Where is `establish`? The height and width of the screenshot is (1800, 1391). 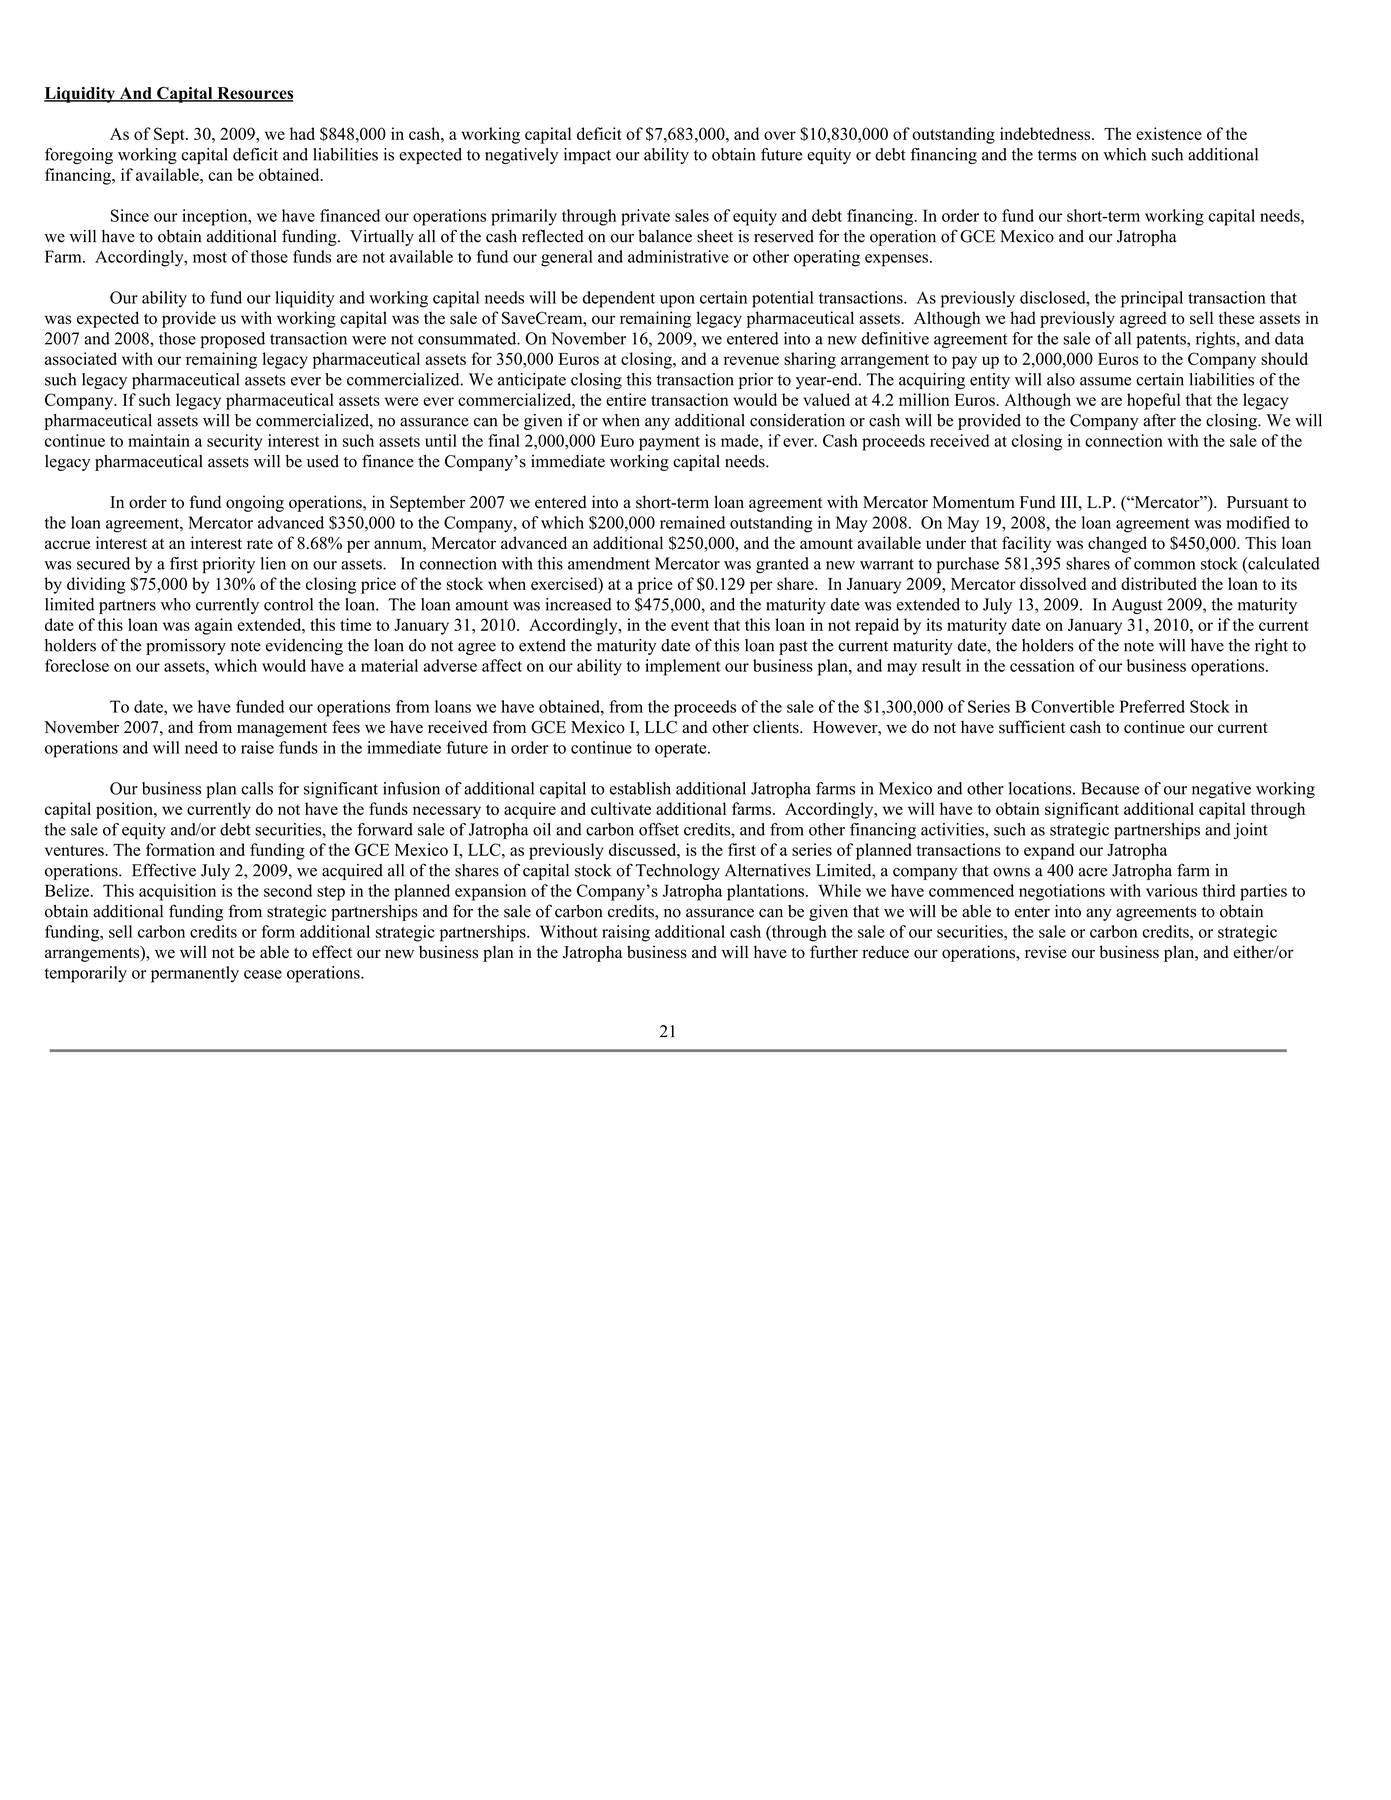
establish is located at coordinates (640, 788).
